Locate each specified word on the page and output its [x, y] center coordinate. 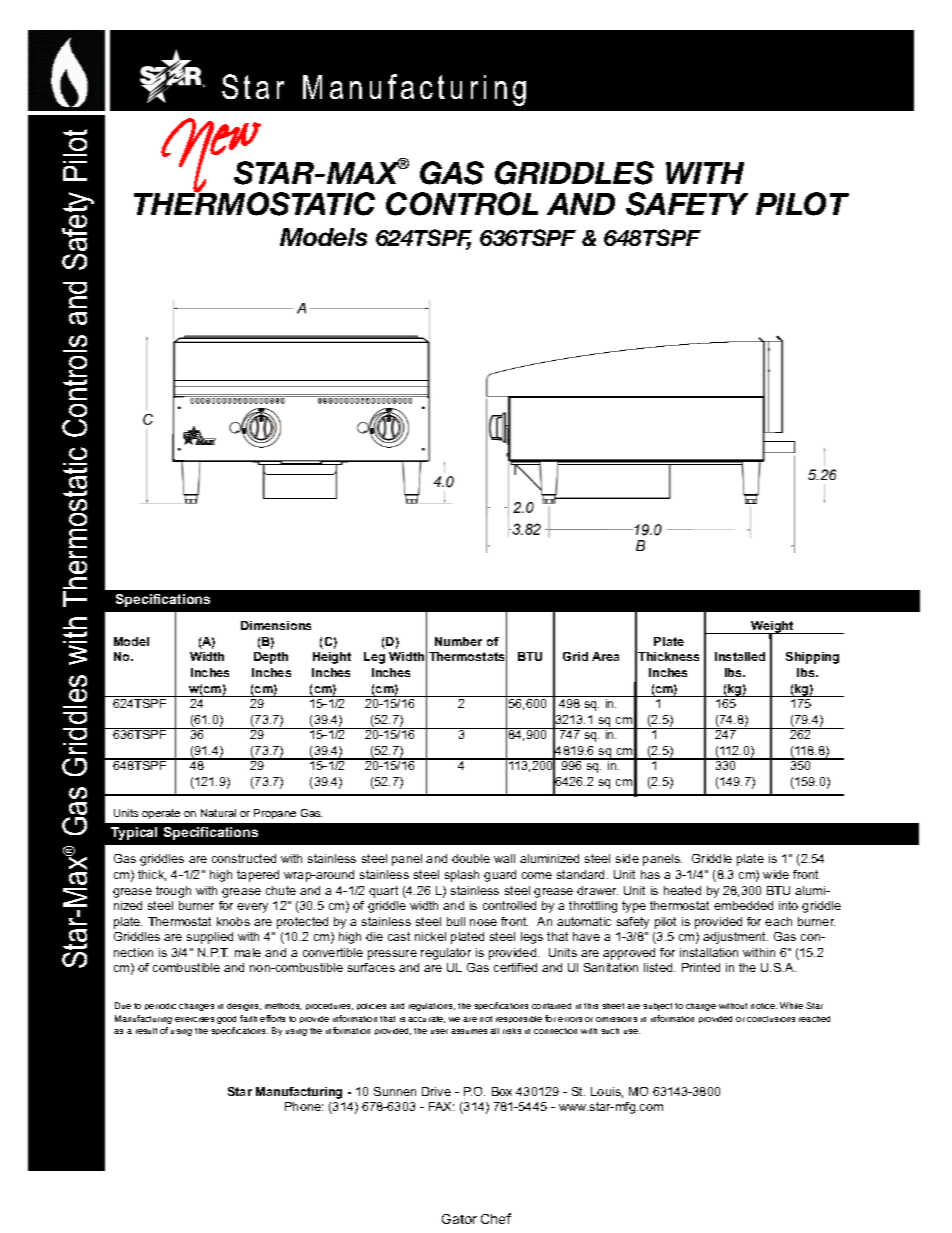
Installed [740, 656]
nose [483, 922]
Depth [271, 658]
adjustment [735, 938]
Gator [459, 1219]
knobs [233, 921]
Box [502, 1091]
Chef [496, 1218]
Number [458, 641]
